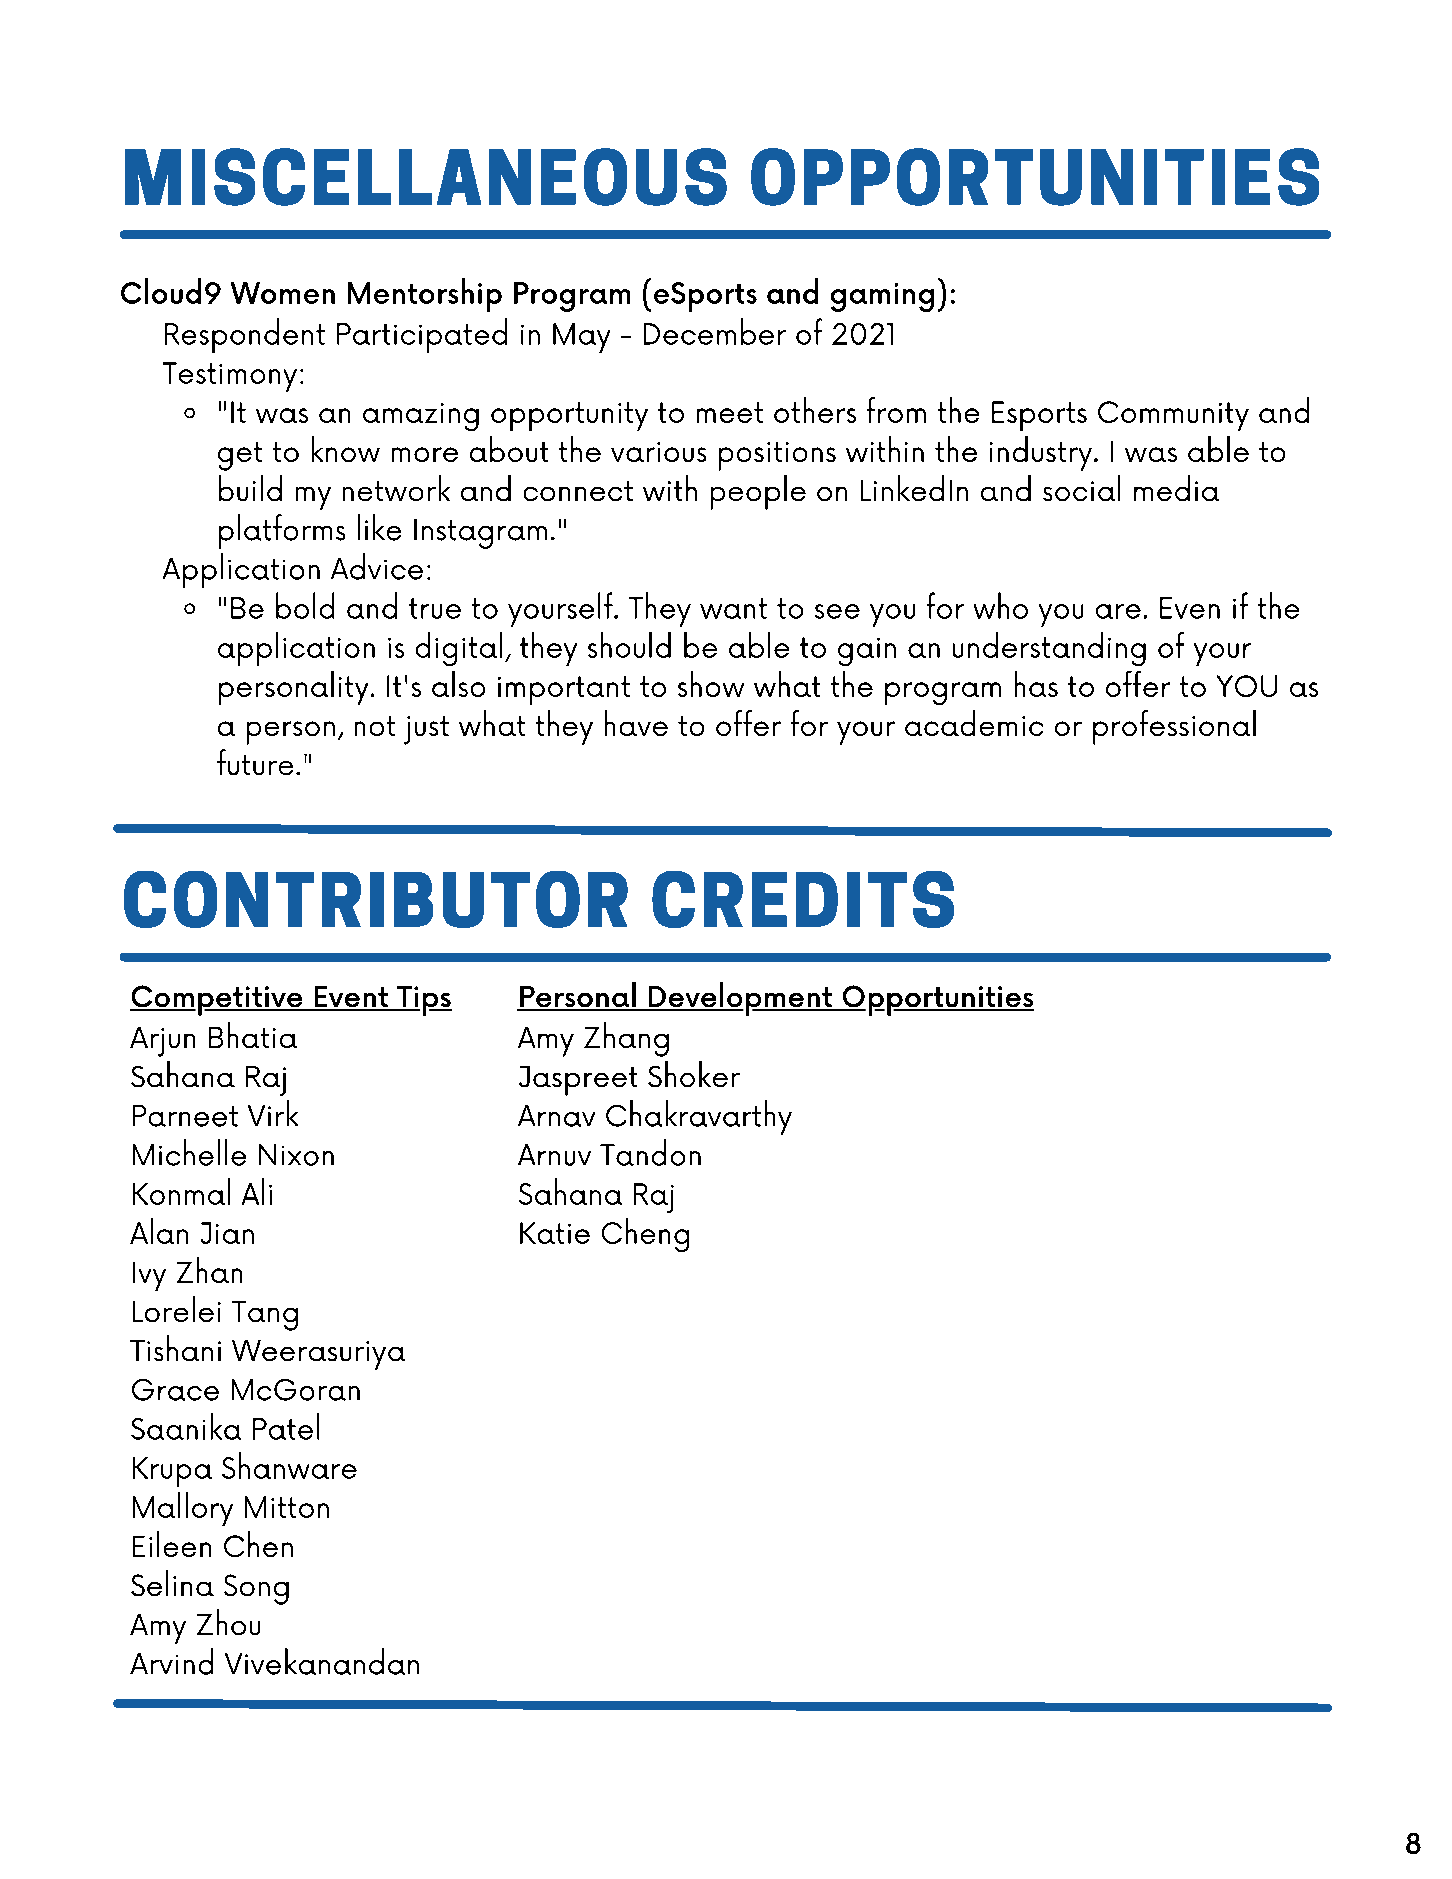 This document has width=1452, height=1879. What do you see at coordinates (376, 899) in the document?
I see `CONTRIBUTOR` at bounding box center [376, 899].
